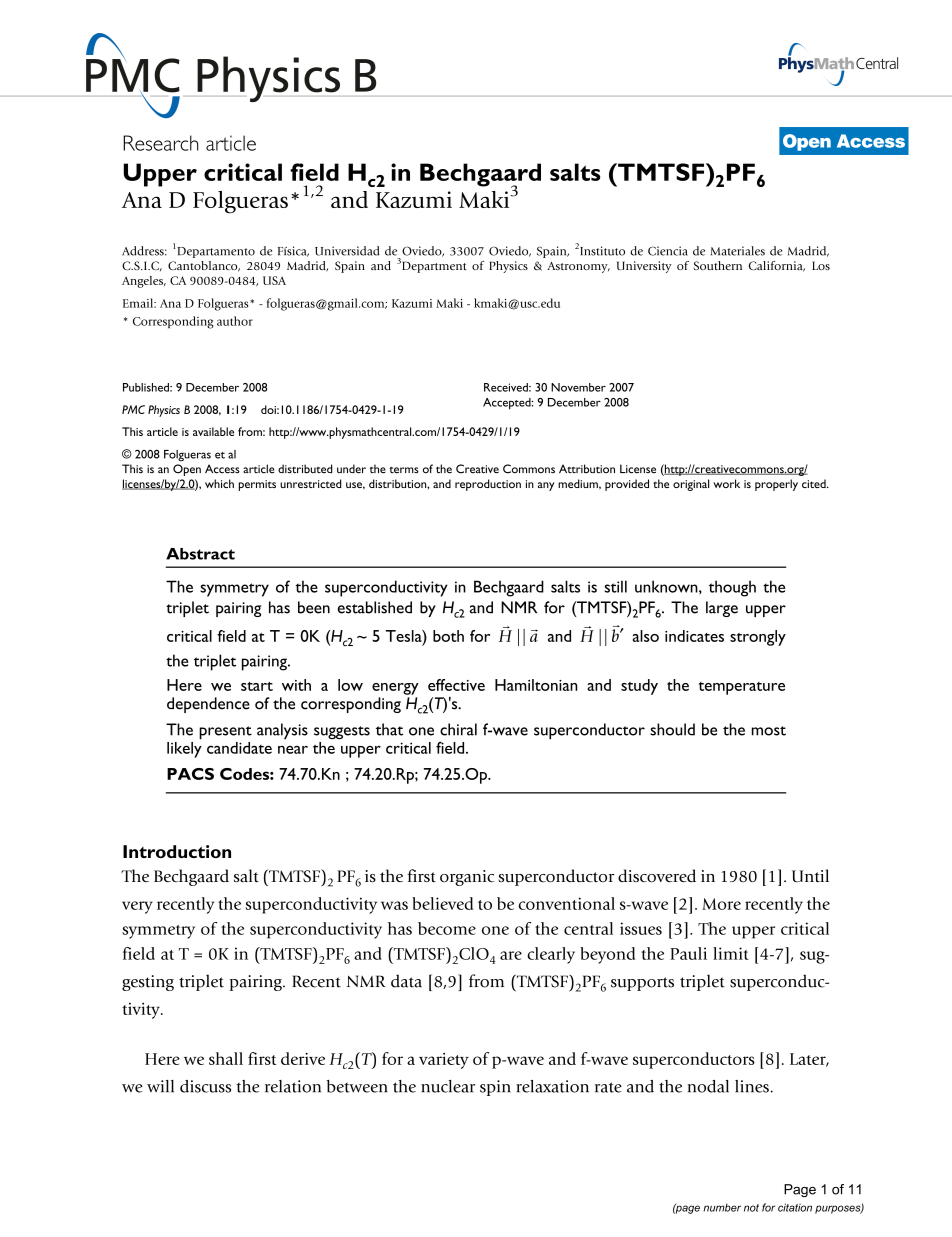 This image has height=1237, width=952. Describe the element at coordinates (718, 265) in the image. I see `Southern` at that location.
